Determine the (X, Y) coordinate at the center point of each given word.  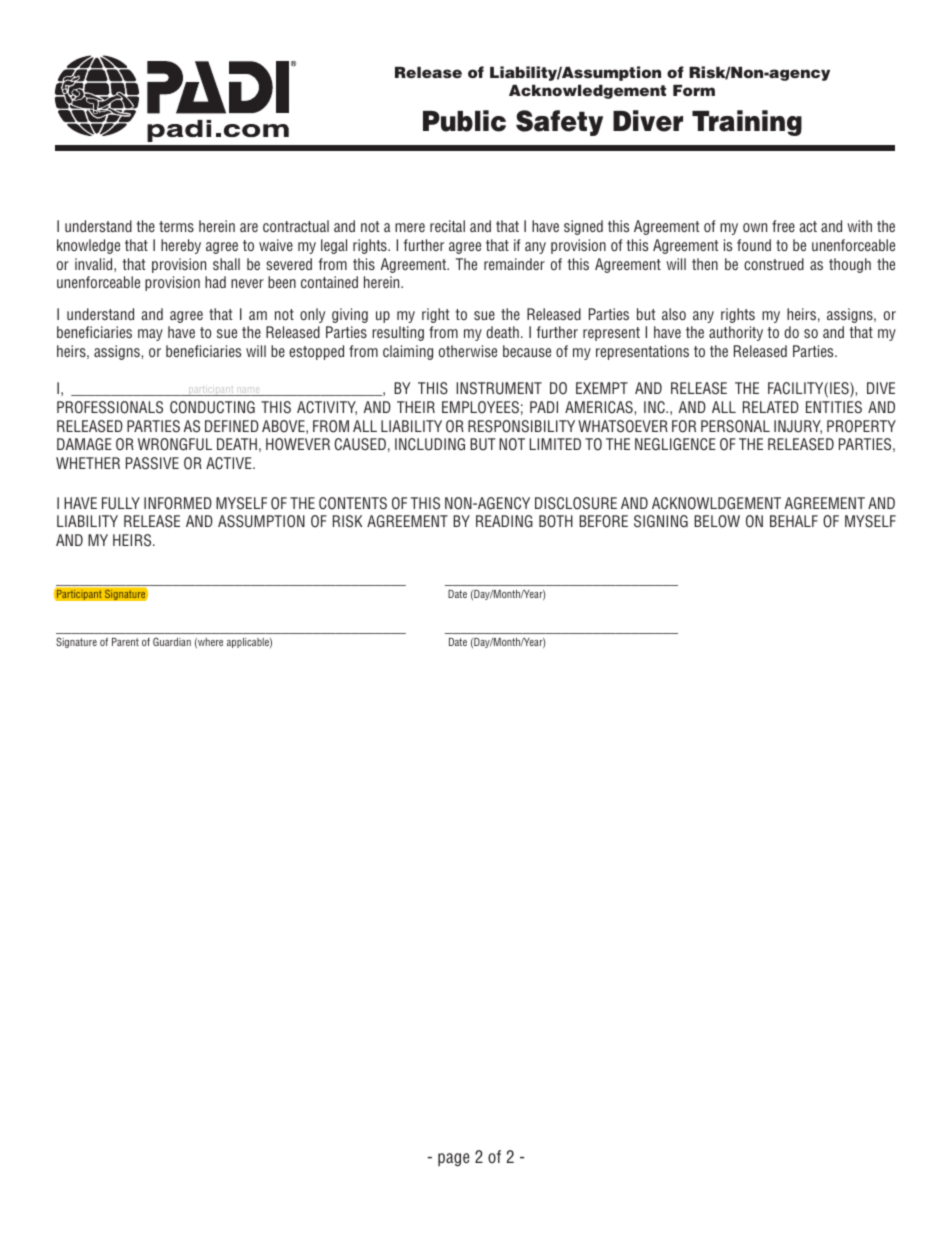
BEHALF (794, 521)
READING (504, 521)
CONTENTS (353, 503)
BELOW (717, 521)
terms (176, 226)
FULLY (121, 503)
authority (736, 333)
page (454, 1159)
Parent (125, 642)
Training (747, 123)
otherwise (468, 351)
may (150, 335)
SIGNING (661, 521)
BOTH (556, 521)
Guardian (172, 641)
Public (464, 121)
